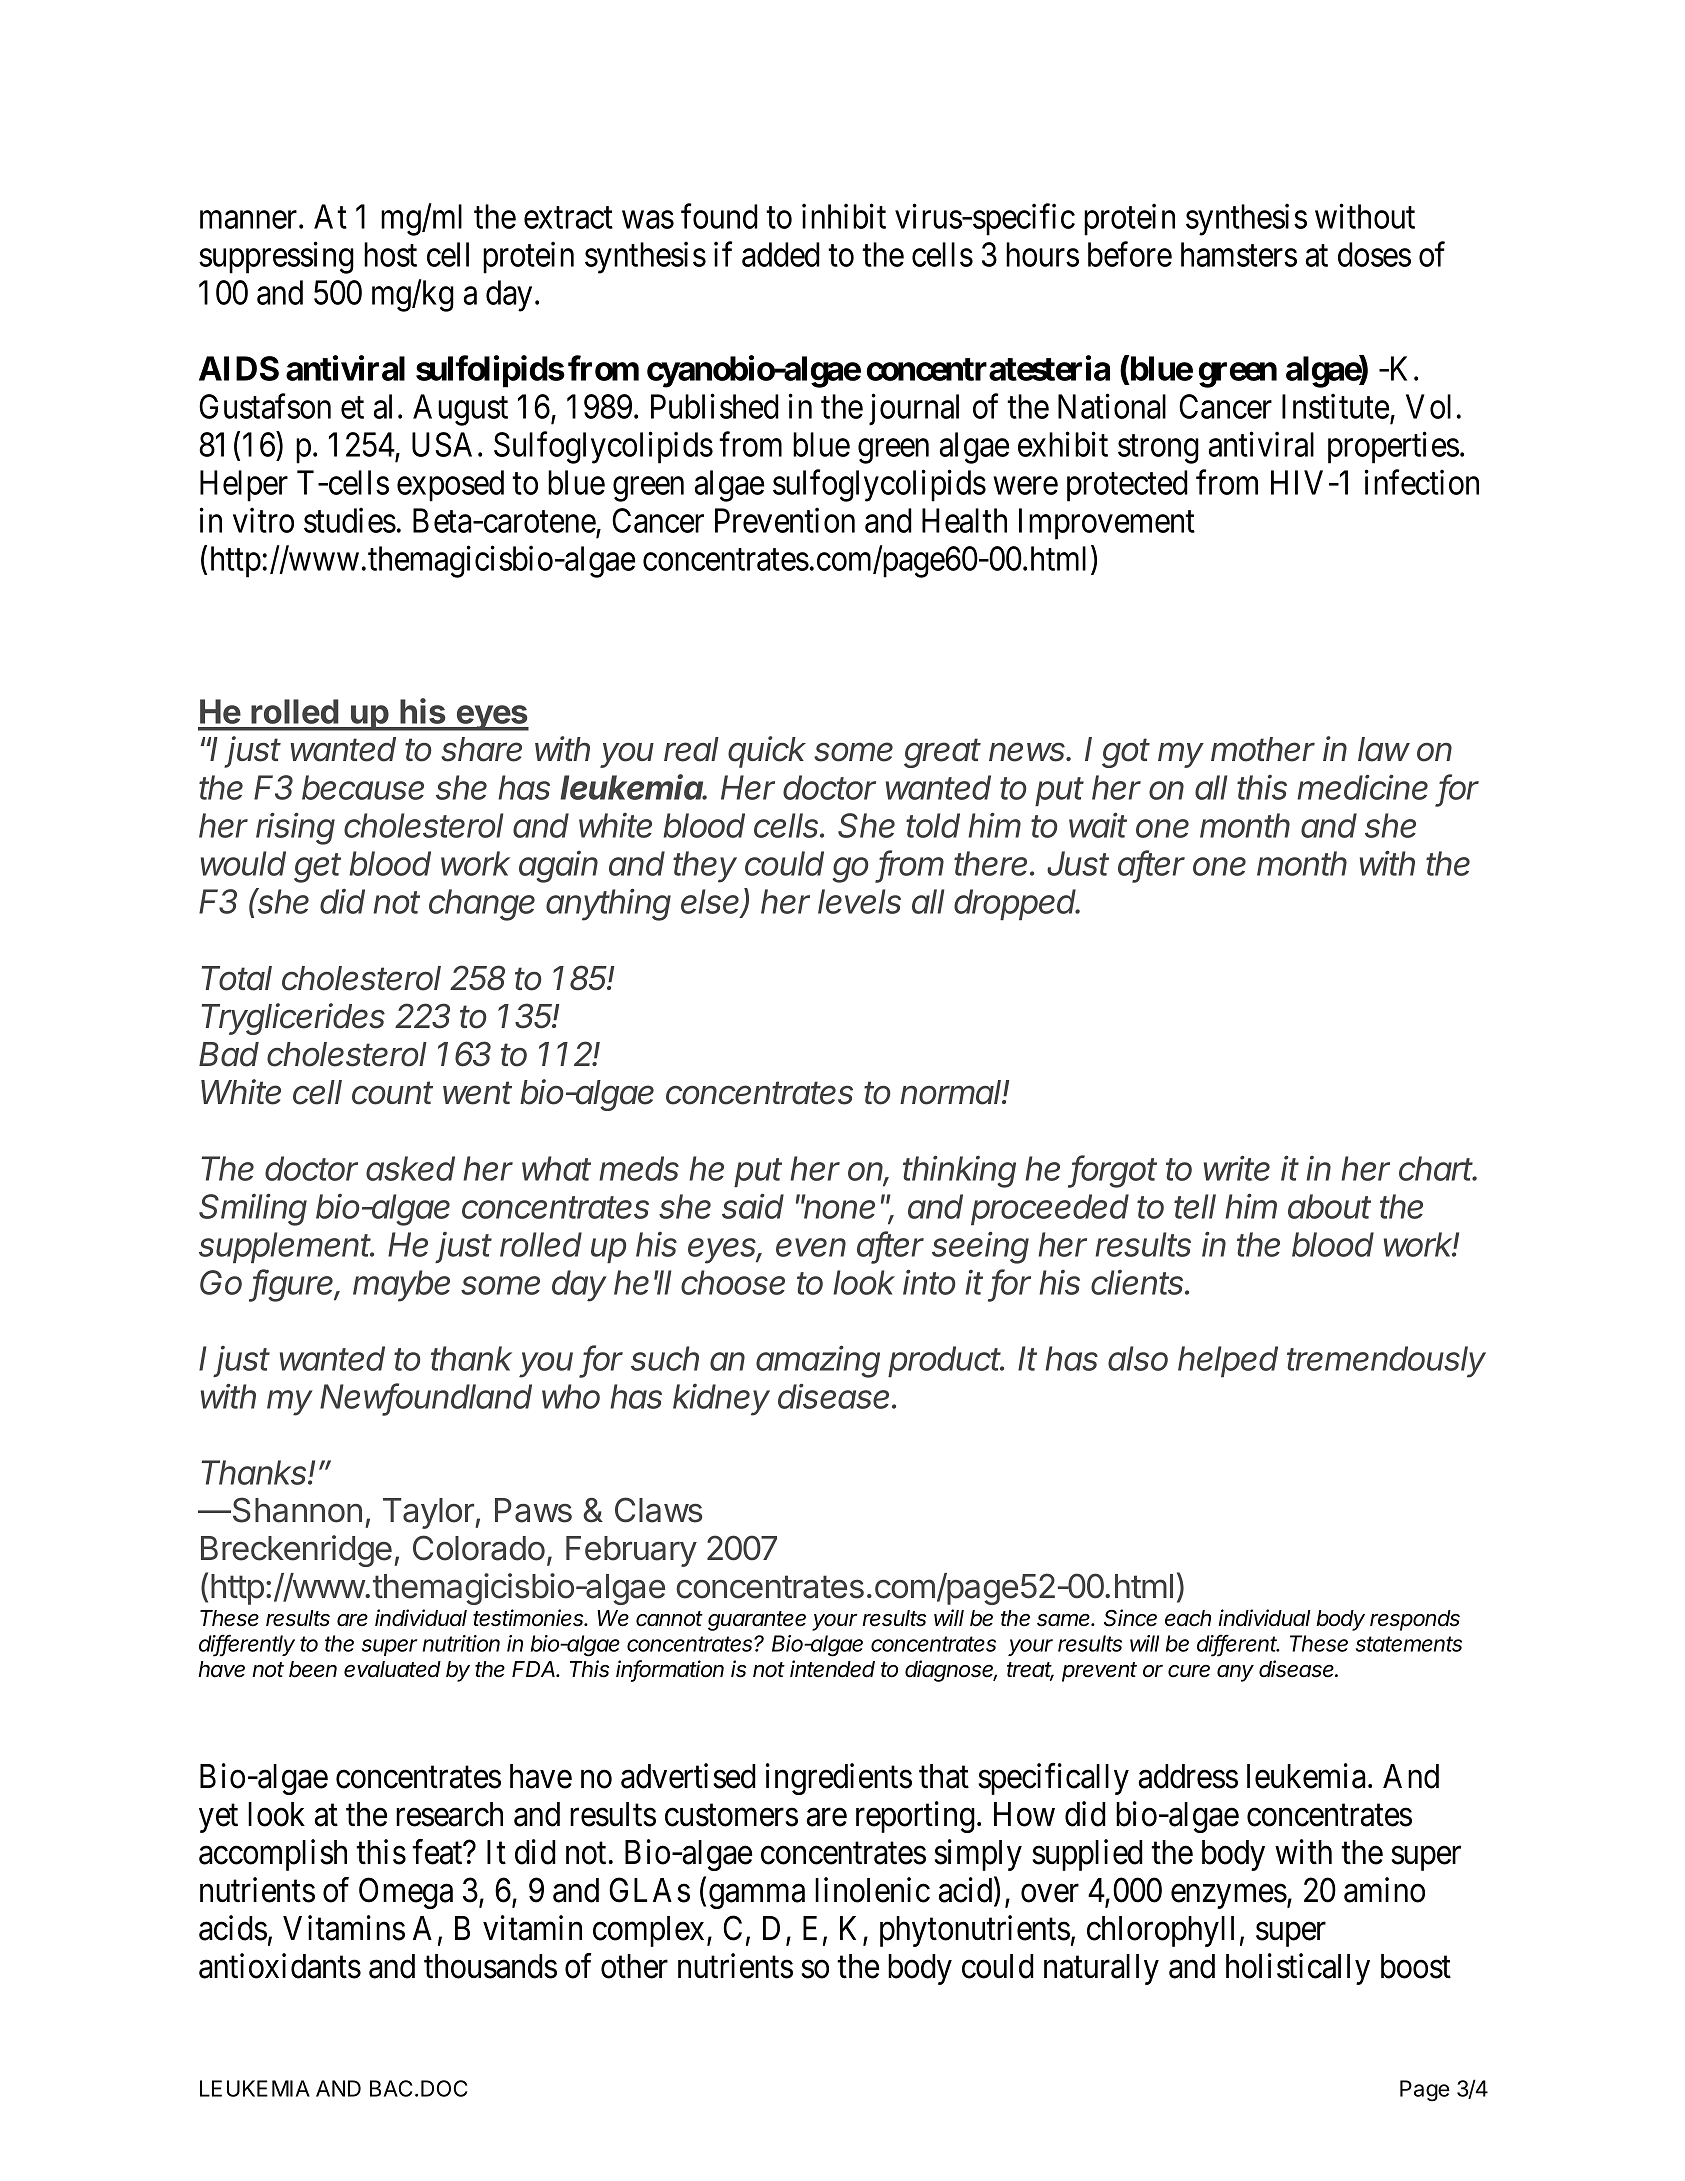 The width and height of the screenshot is (1685, 2181). What do you see at coordinates (1188, 1618) in the screenshot?
I see `each` at bounding box center [1188, 1618].
